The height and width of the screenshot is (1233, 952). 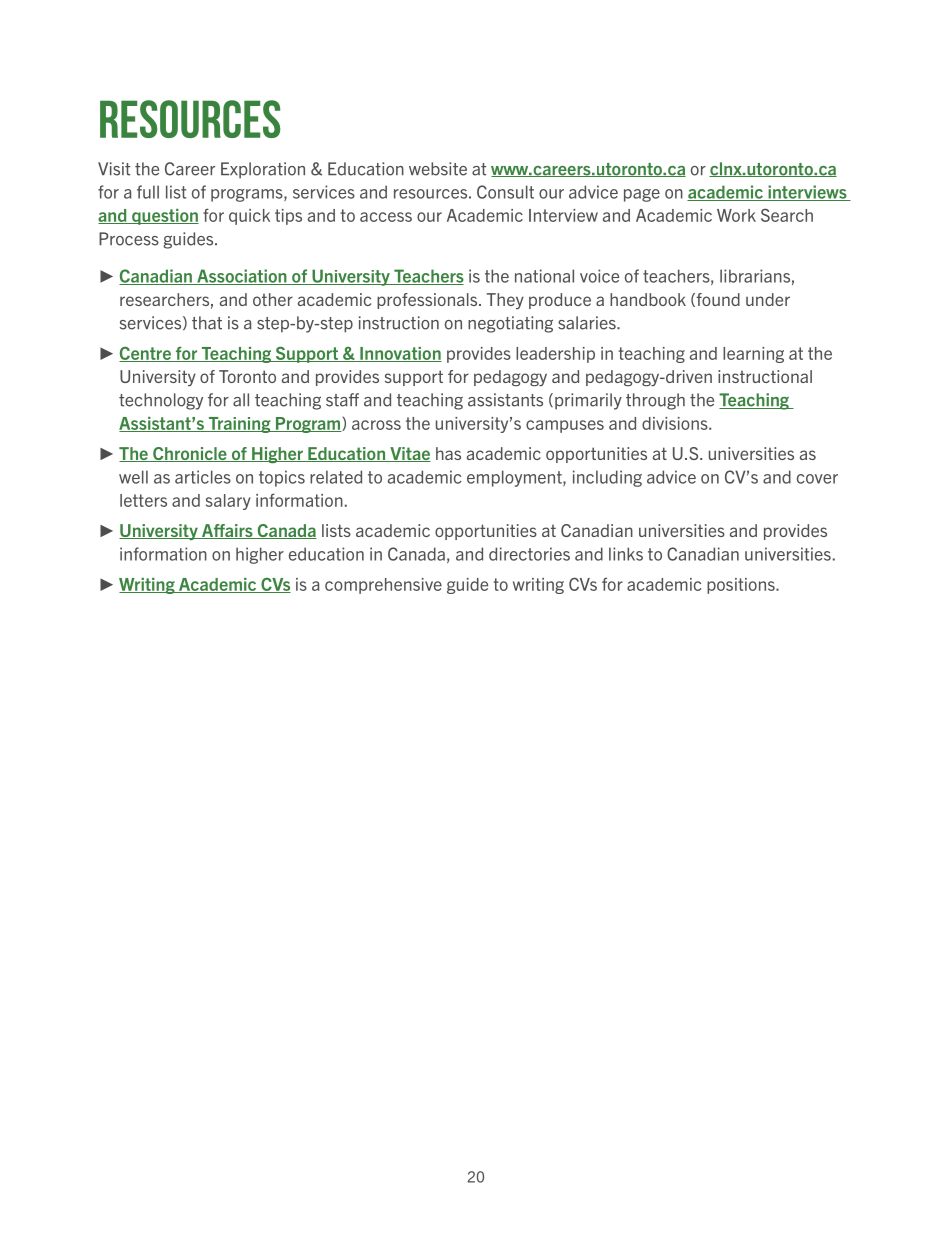 What do you see at coordinates (676, 423) in the screenshot?
I see `divisions` at bounding box center [676, 423].
